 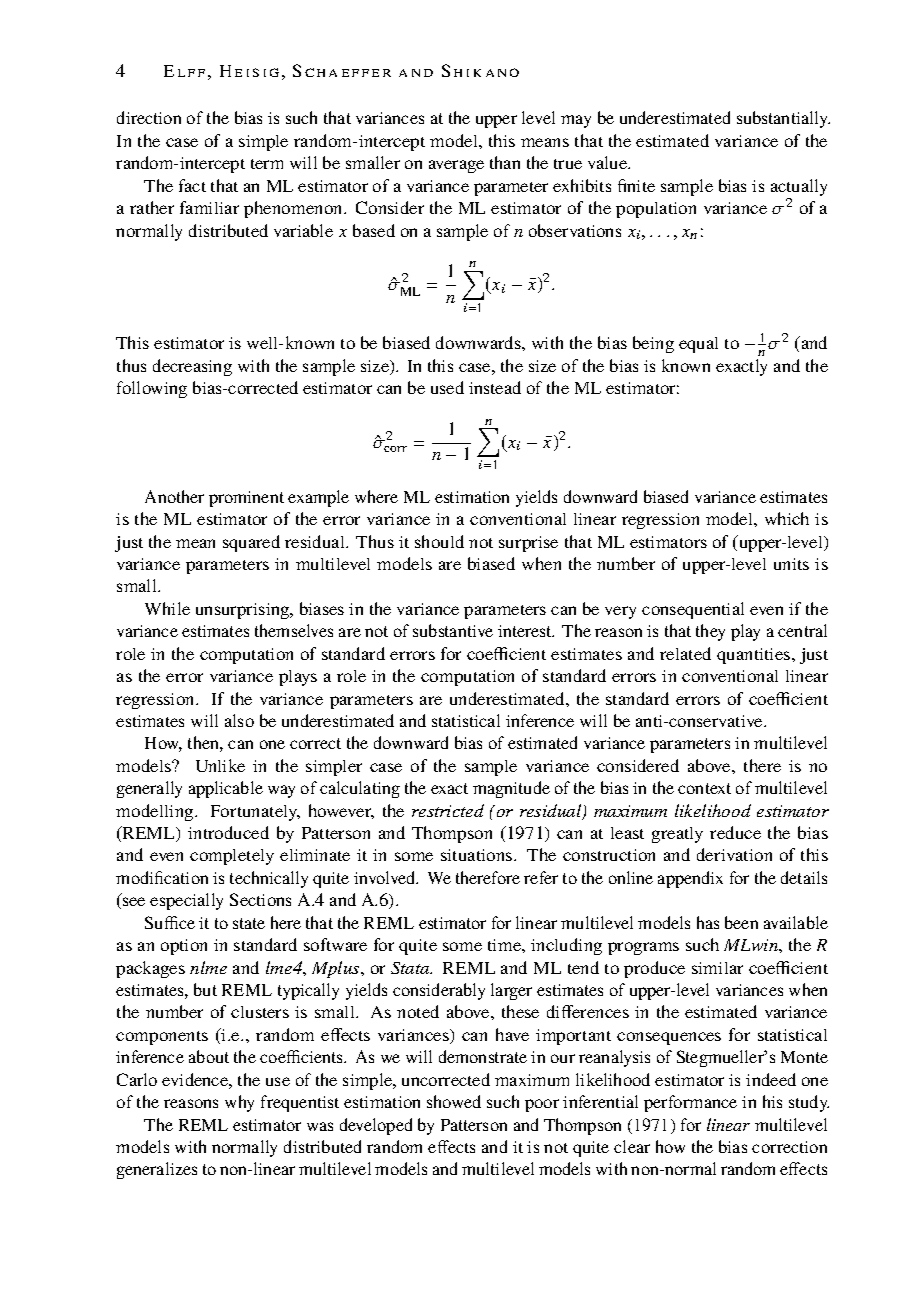 I want to click on average, so click(x=456, y=166).
